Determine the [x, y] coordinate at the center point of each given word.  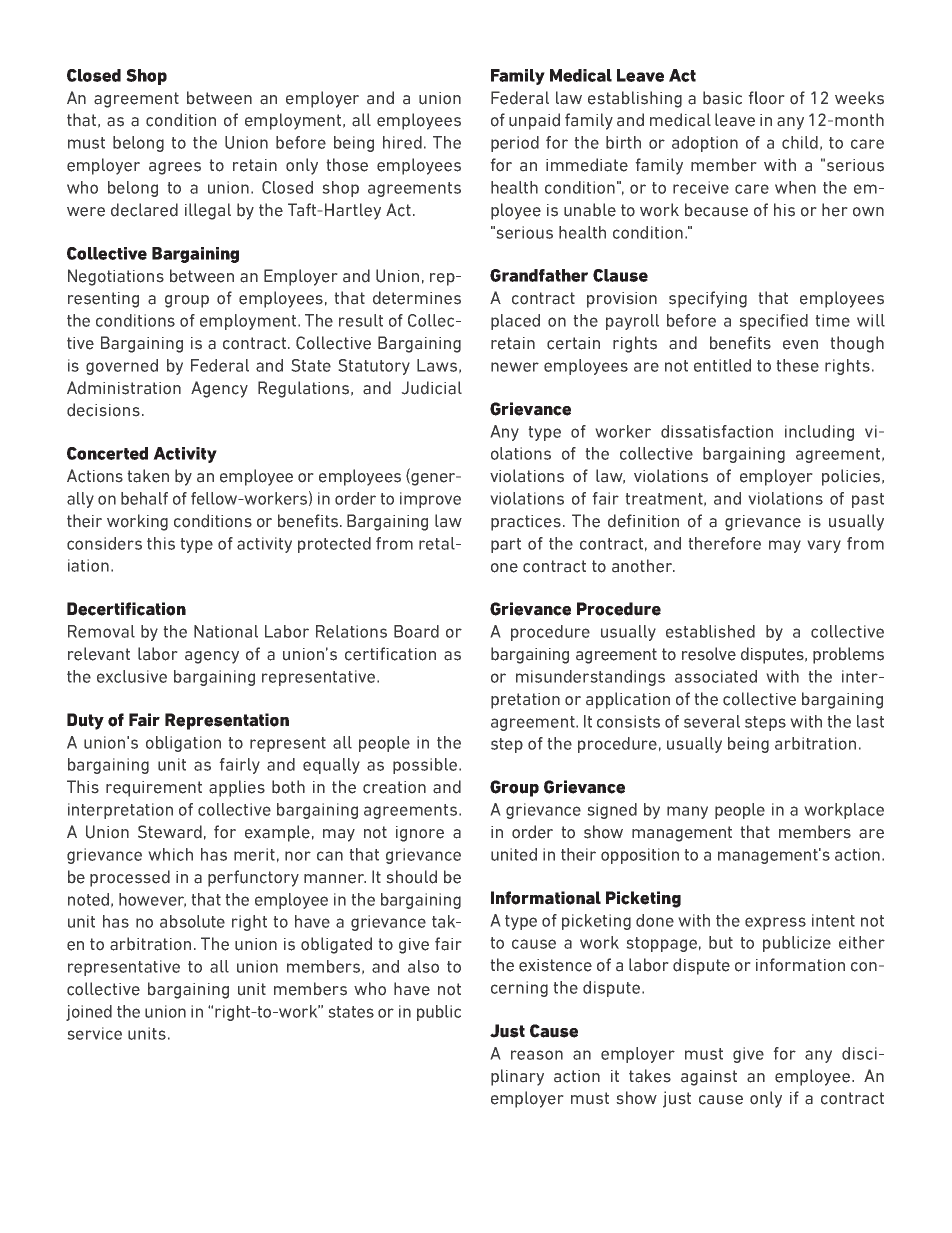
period [515, 144]
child [800, 142]
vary [824, 546]
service [95, 1033]
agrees [175, 168]
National [226, 631]
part [506, 545]
